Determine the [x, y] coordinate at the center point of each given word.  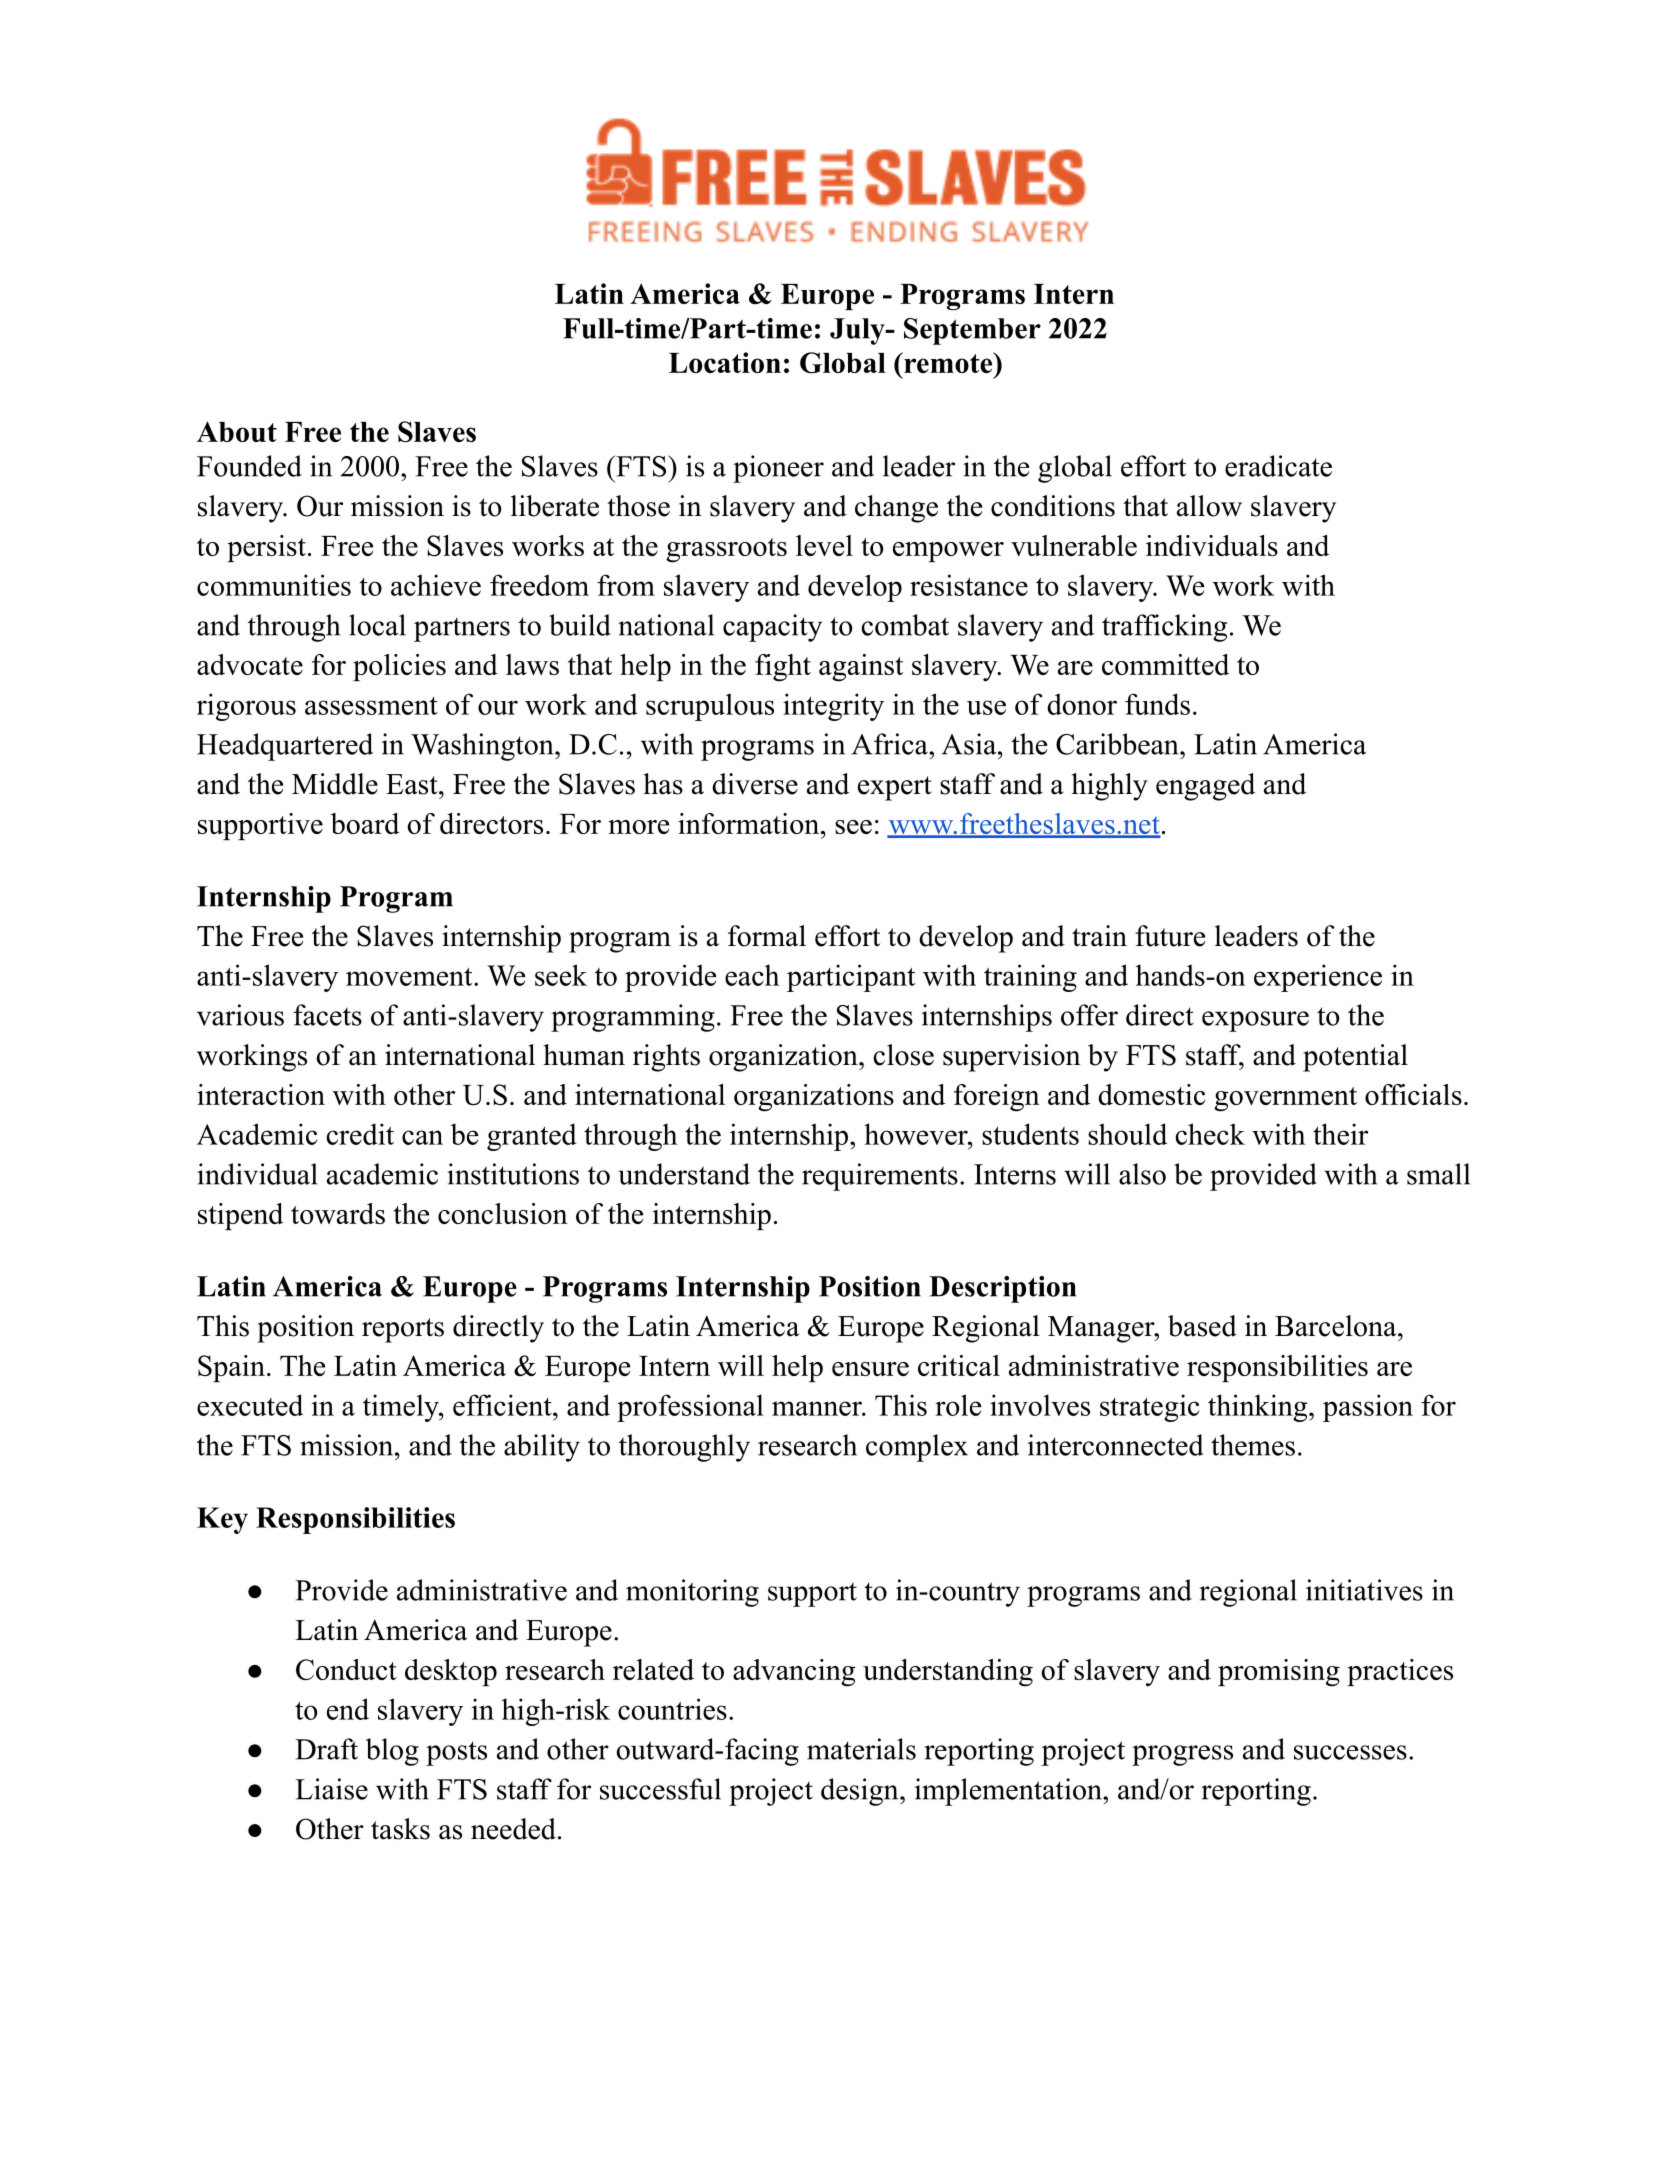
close [903, 1055]
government [1285, 1099]
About [237, 431]
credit [360, 1134]
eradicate [1278, 466]
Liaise [331, 1789]
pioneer [778, 469]
